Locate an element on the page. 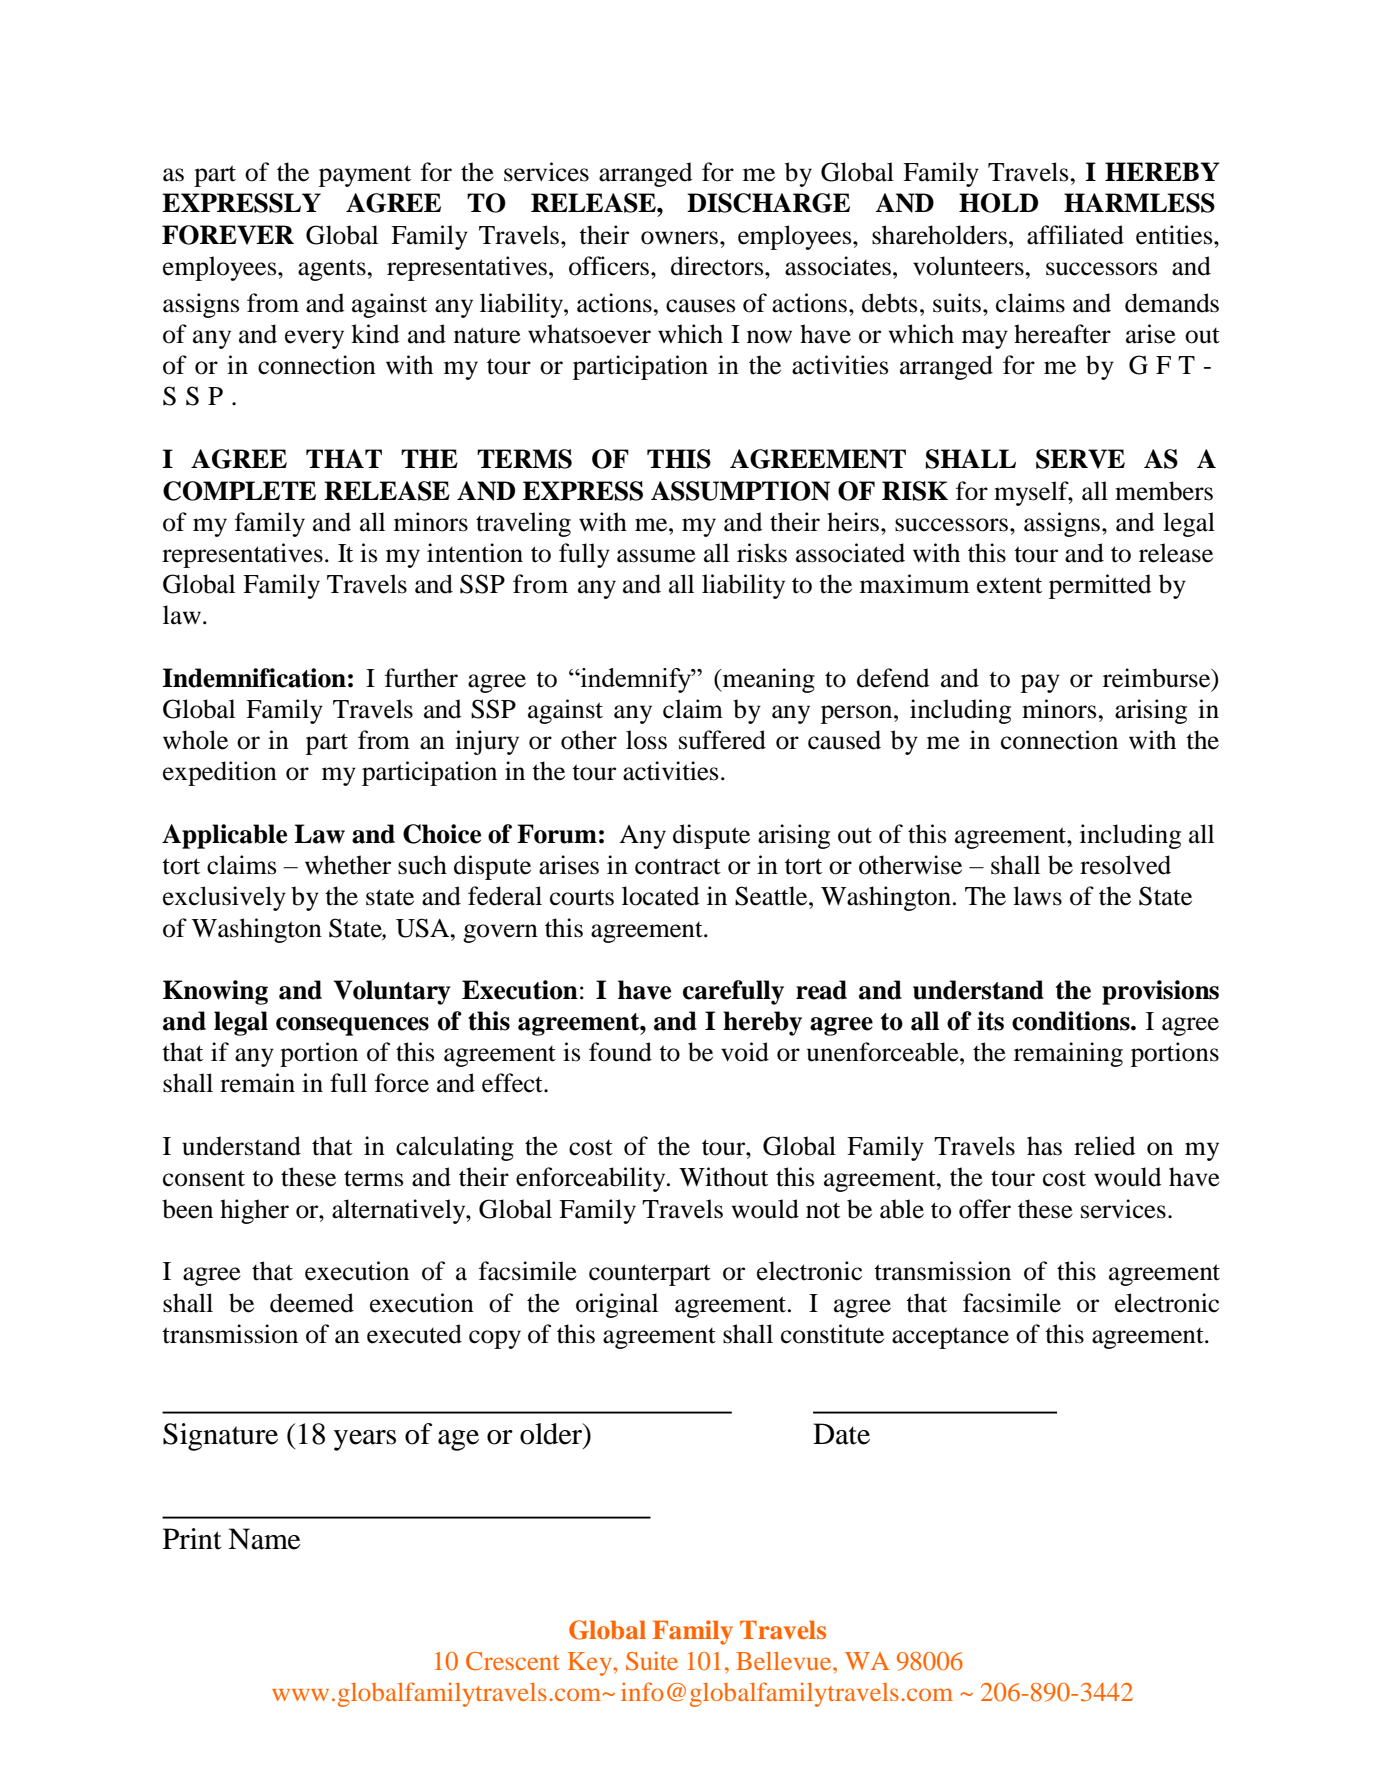  owners is located at coordinates (679, 238).
